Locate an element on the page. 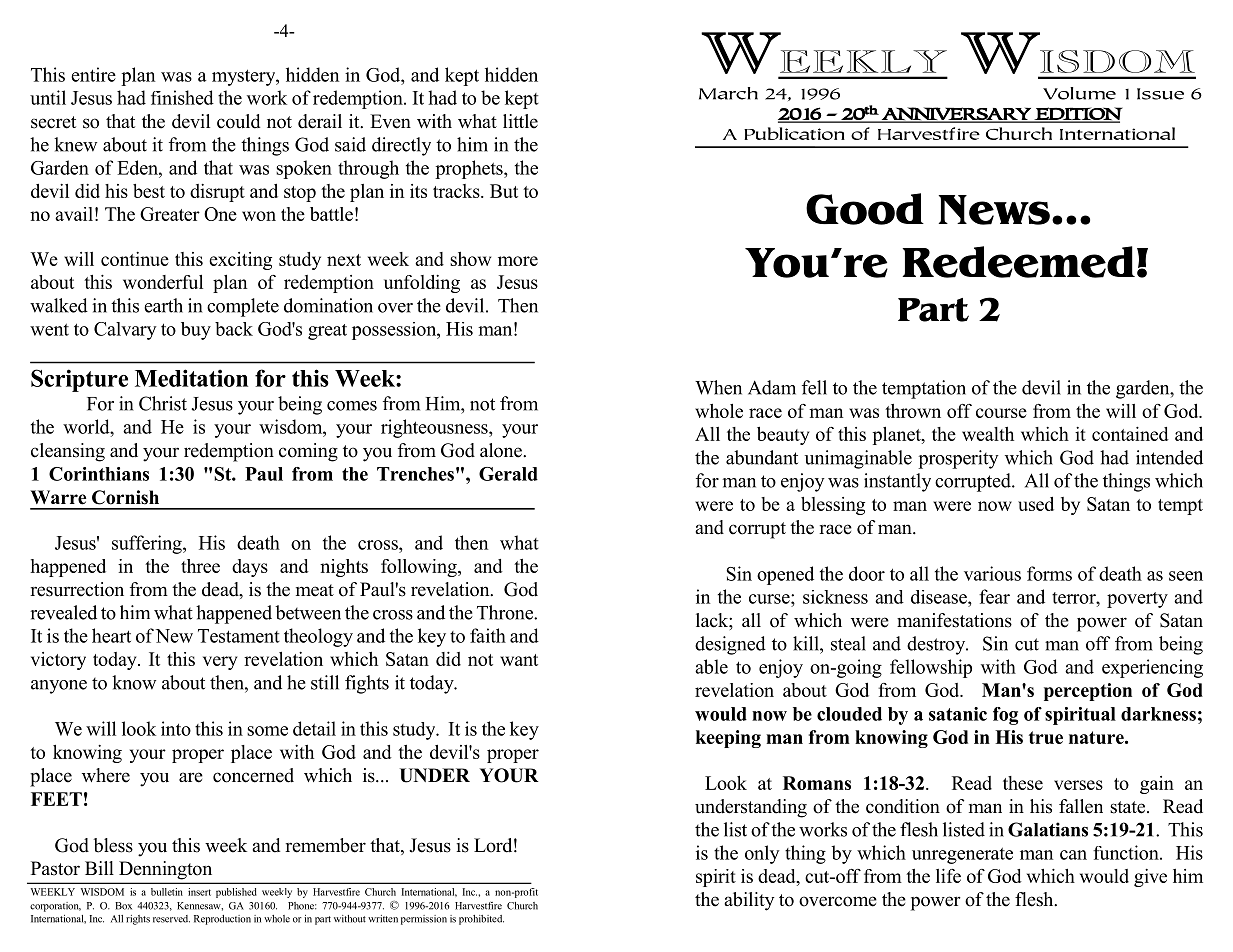 The height and width of the page is (952, 1233). Meditation is located at coordinates (191, 378).
